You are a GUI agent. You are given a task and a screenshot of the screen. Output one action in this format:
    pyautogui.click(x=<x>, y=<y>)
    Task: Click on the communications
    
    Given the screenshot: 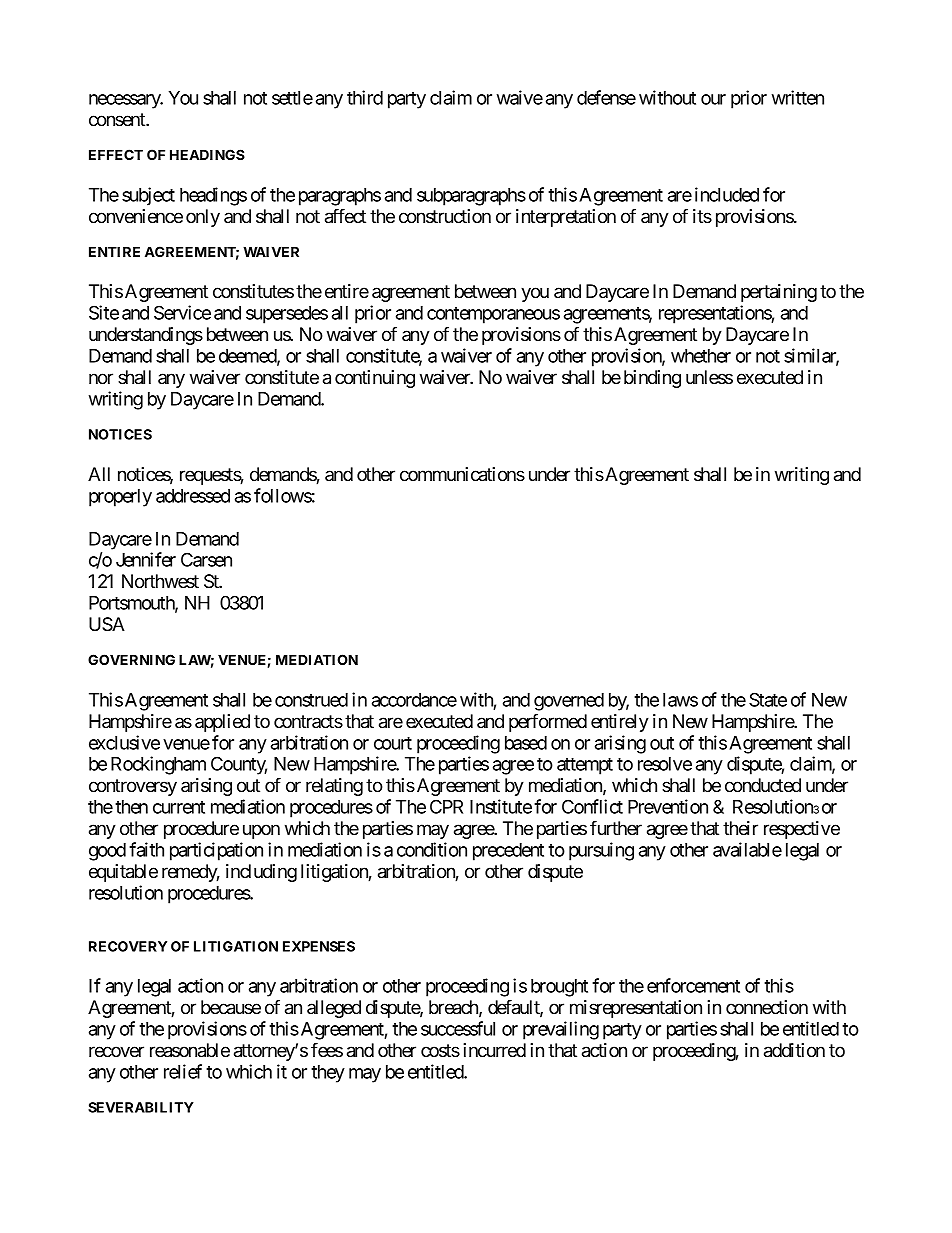 What is the action you would take?
    pyautogui.click(x=462, y=474)
